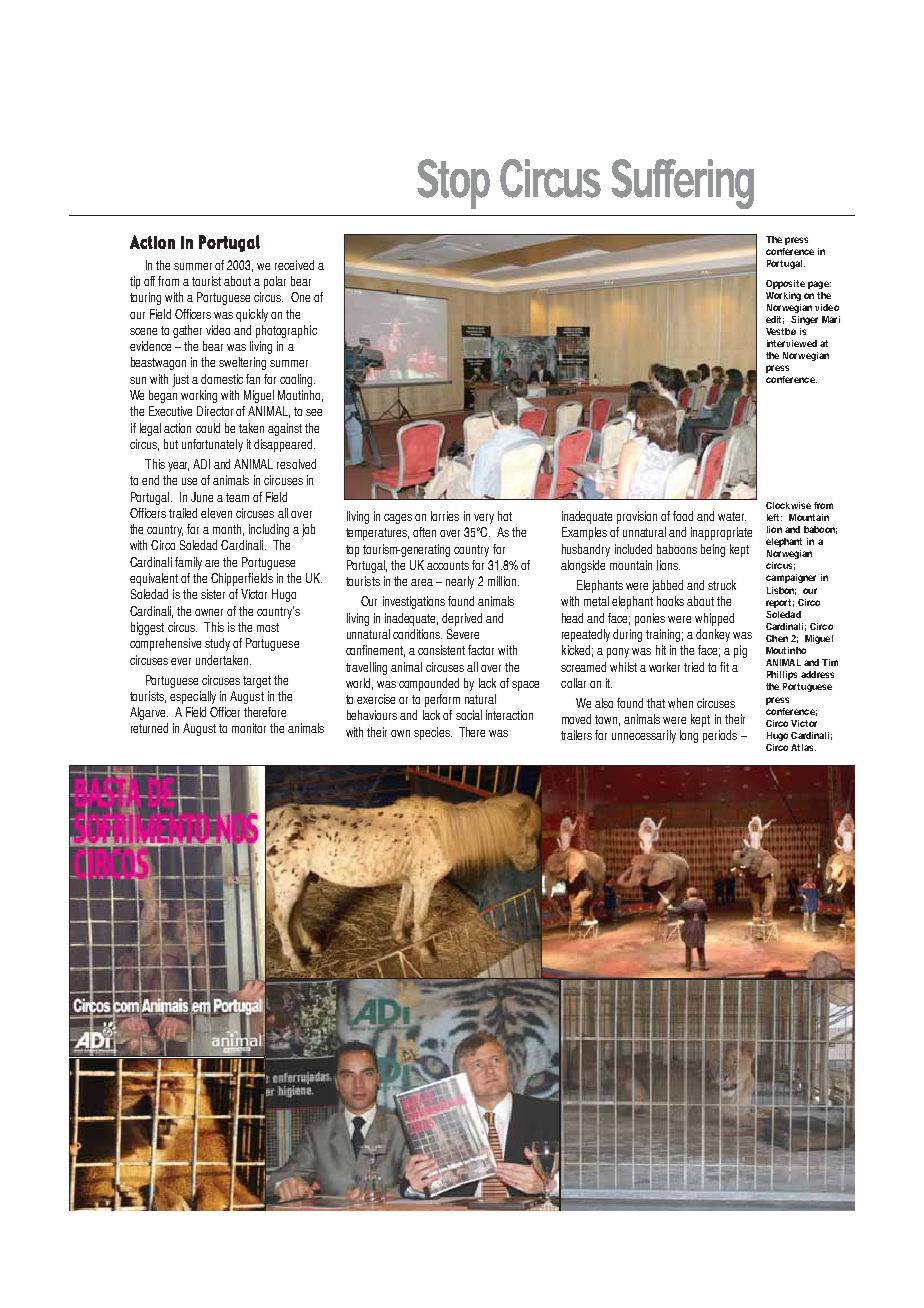  What do you see at coordinates (792, 343) in the image?
I see `interviewed` at bounding box center [792, 343].
